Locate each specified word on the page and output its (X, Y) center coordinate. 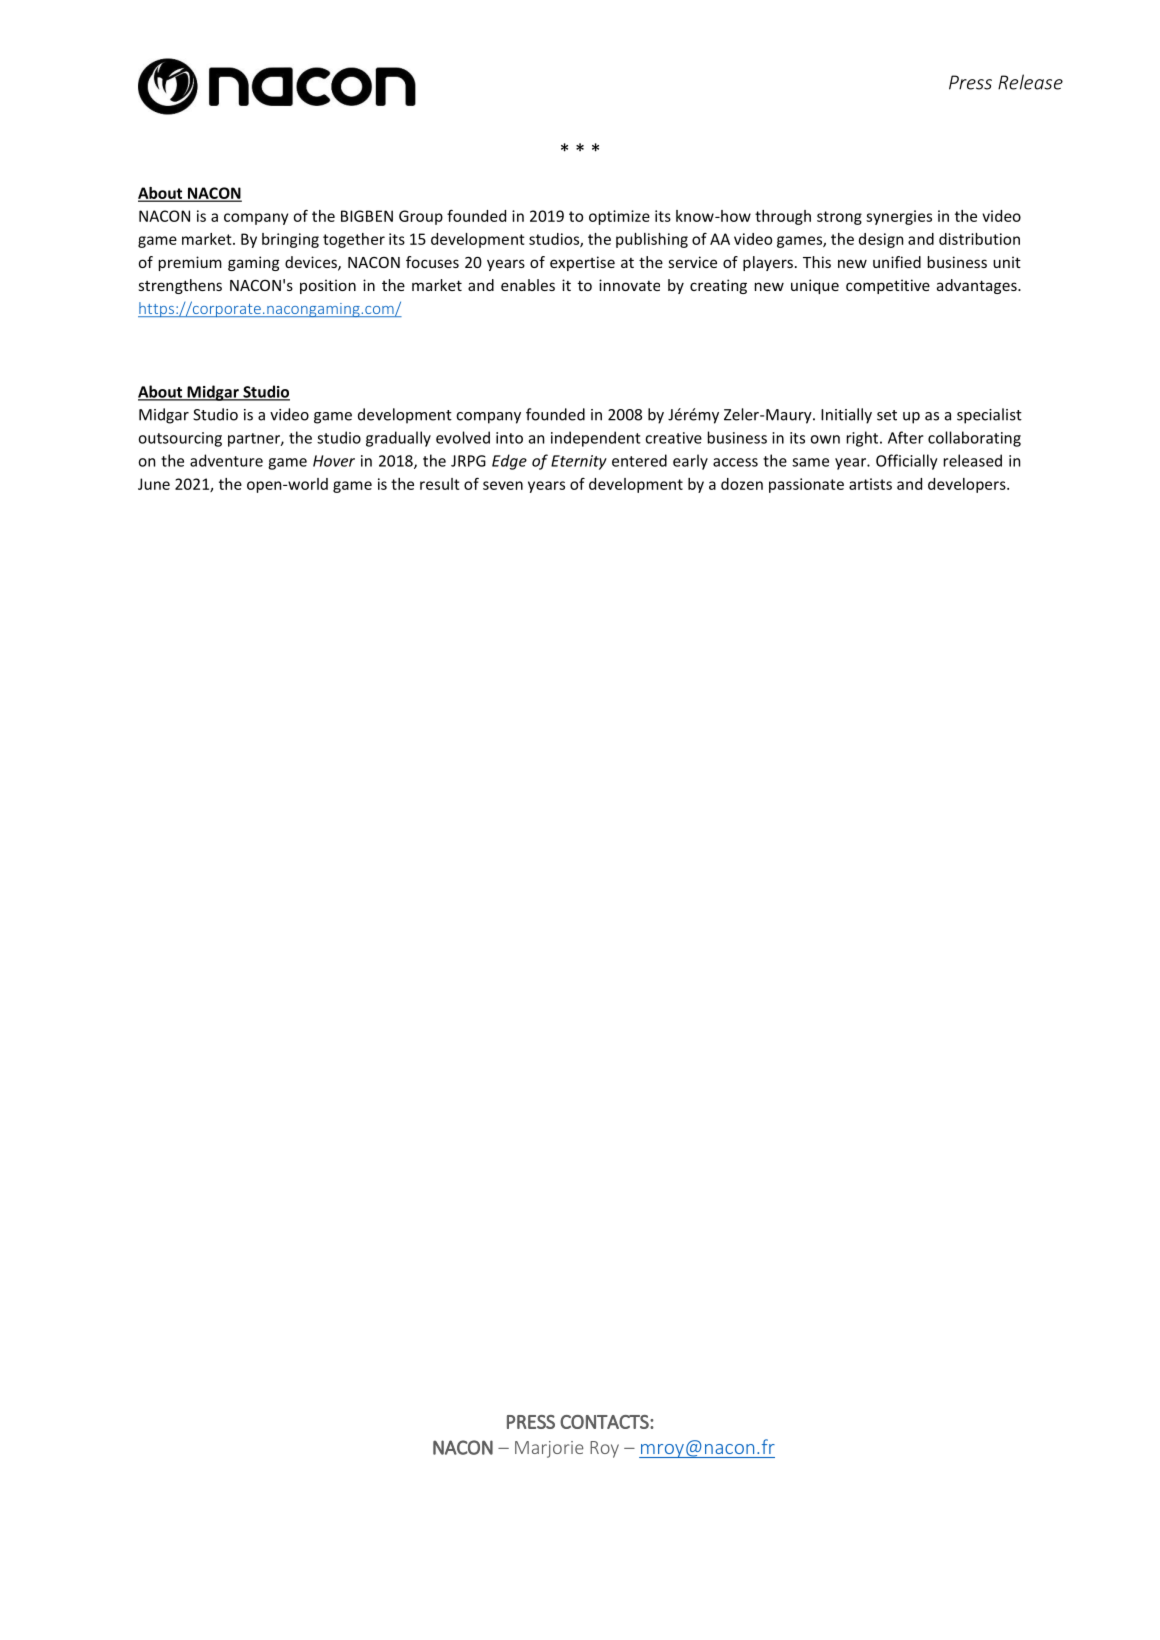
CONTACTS (605, 1422)
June (154, 484)
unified (897, 262)
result (440, 484)
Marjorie (549, 1449)
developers (968, 485)
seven (503, 485)
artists (870, 484)
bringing (290, 240)
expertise (582, 263)
